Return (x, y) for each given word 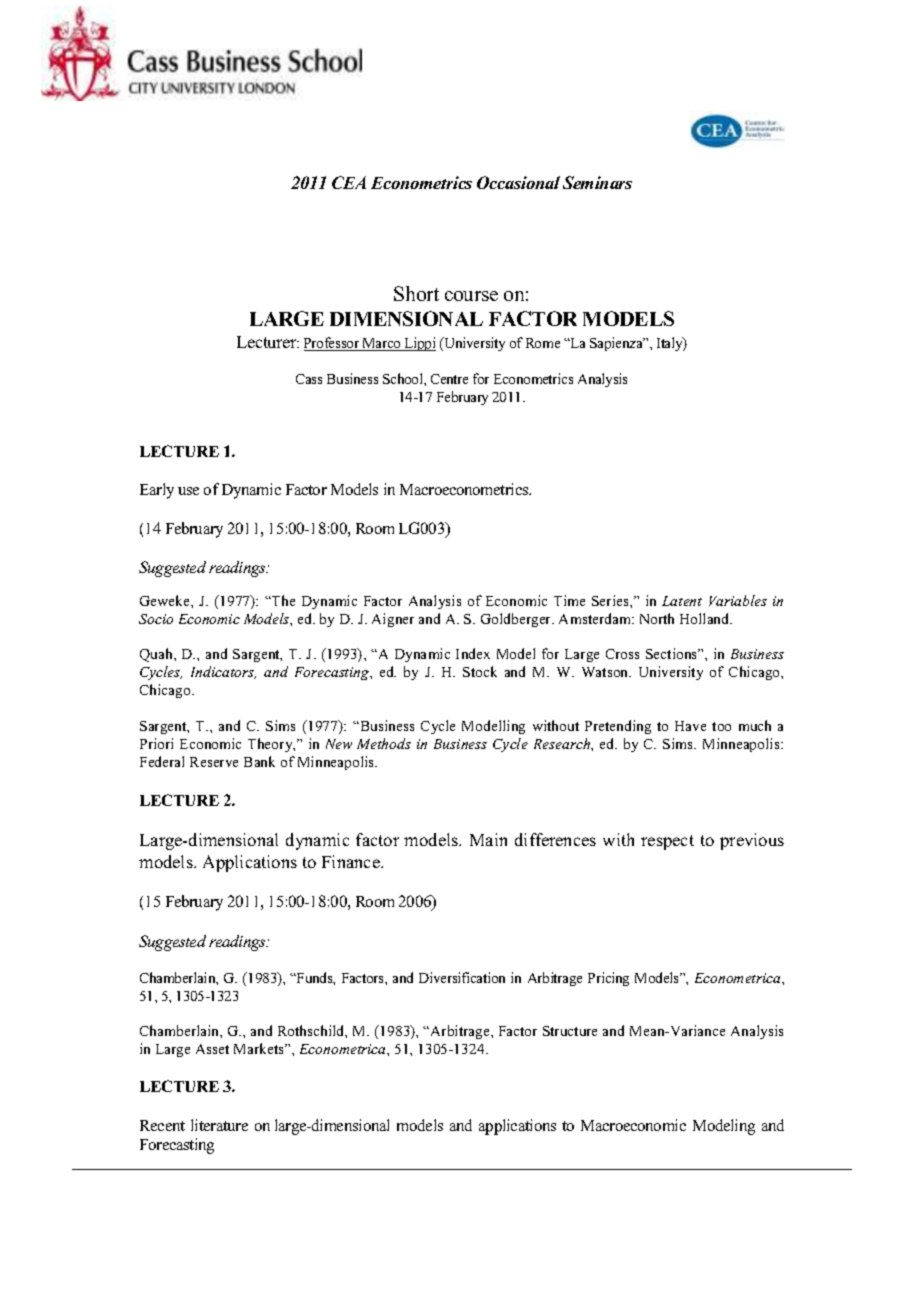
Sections (673, 653)
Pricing (608, 979)
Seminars (597, 182)
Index (473, 653)
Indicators (223, 672)
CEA (349, 182)
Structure (570, 1031)
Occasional (518, 182)
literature (219, 1125)
